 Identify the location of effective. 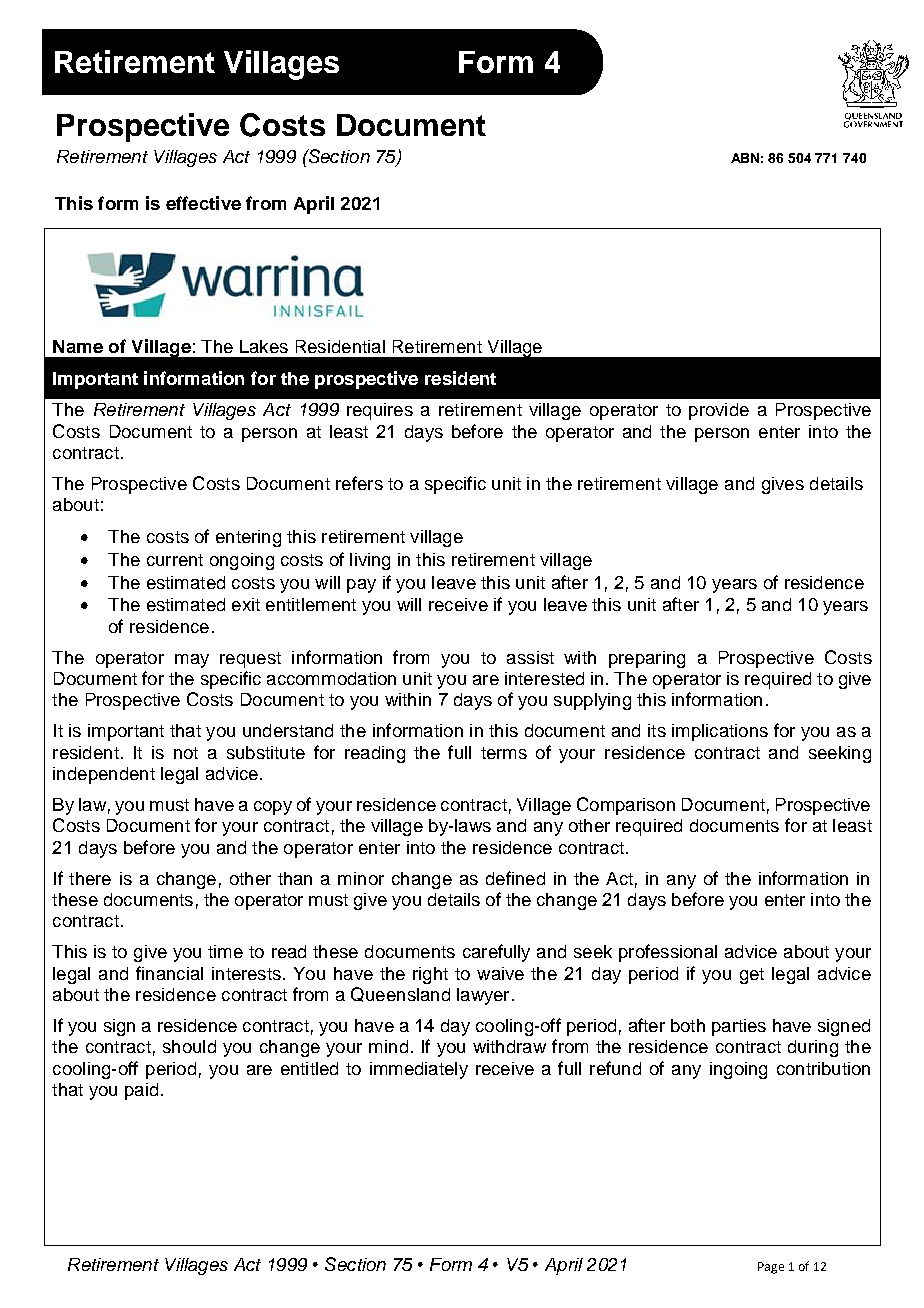
(203, 203).
